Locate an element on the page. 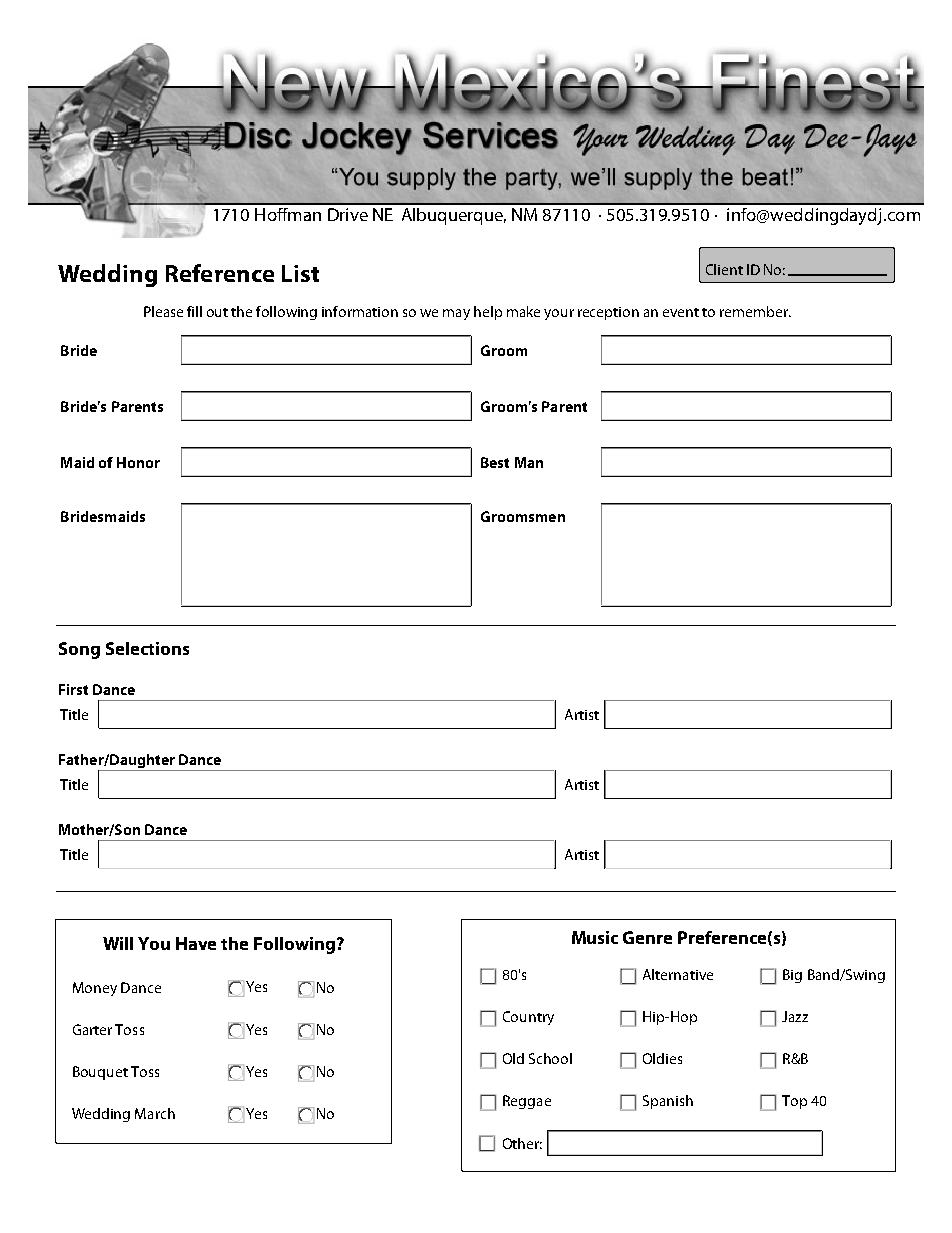 This page has width=952, height=1233. Genre is located at coordinates (647, 937).
